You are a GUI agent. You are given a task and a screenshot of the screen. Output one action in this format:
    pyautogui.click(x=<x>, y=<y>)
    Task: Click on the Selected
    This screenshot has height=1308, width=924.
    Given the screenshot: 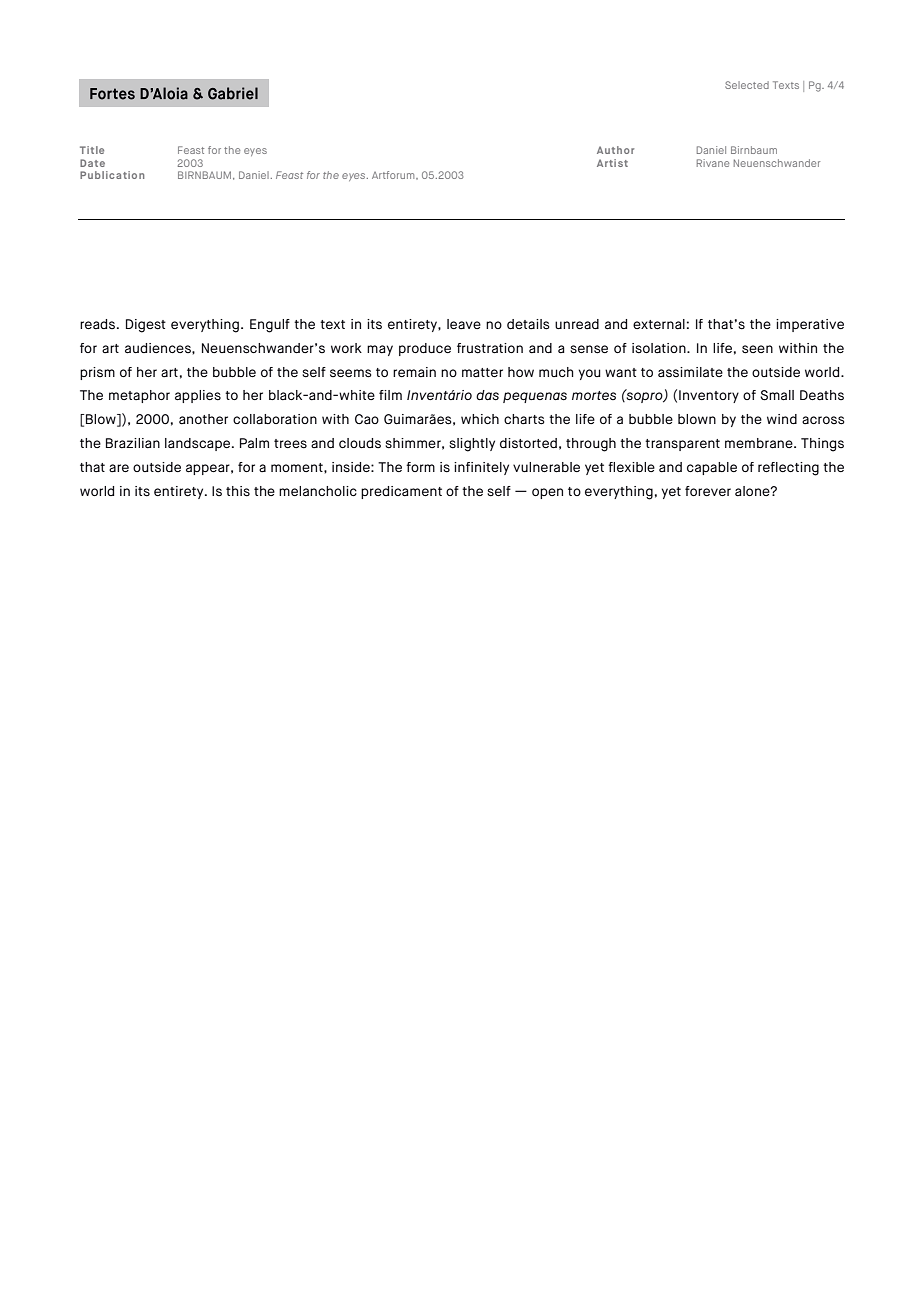 What is the action you would take?
    pyautogui.click(x=747, y=85)
